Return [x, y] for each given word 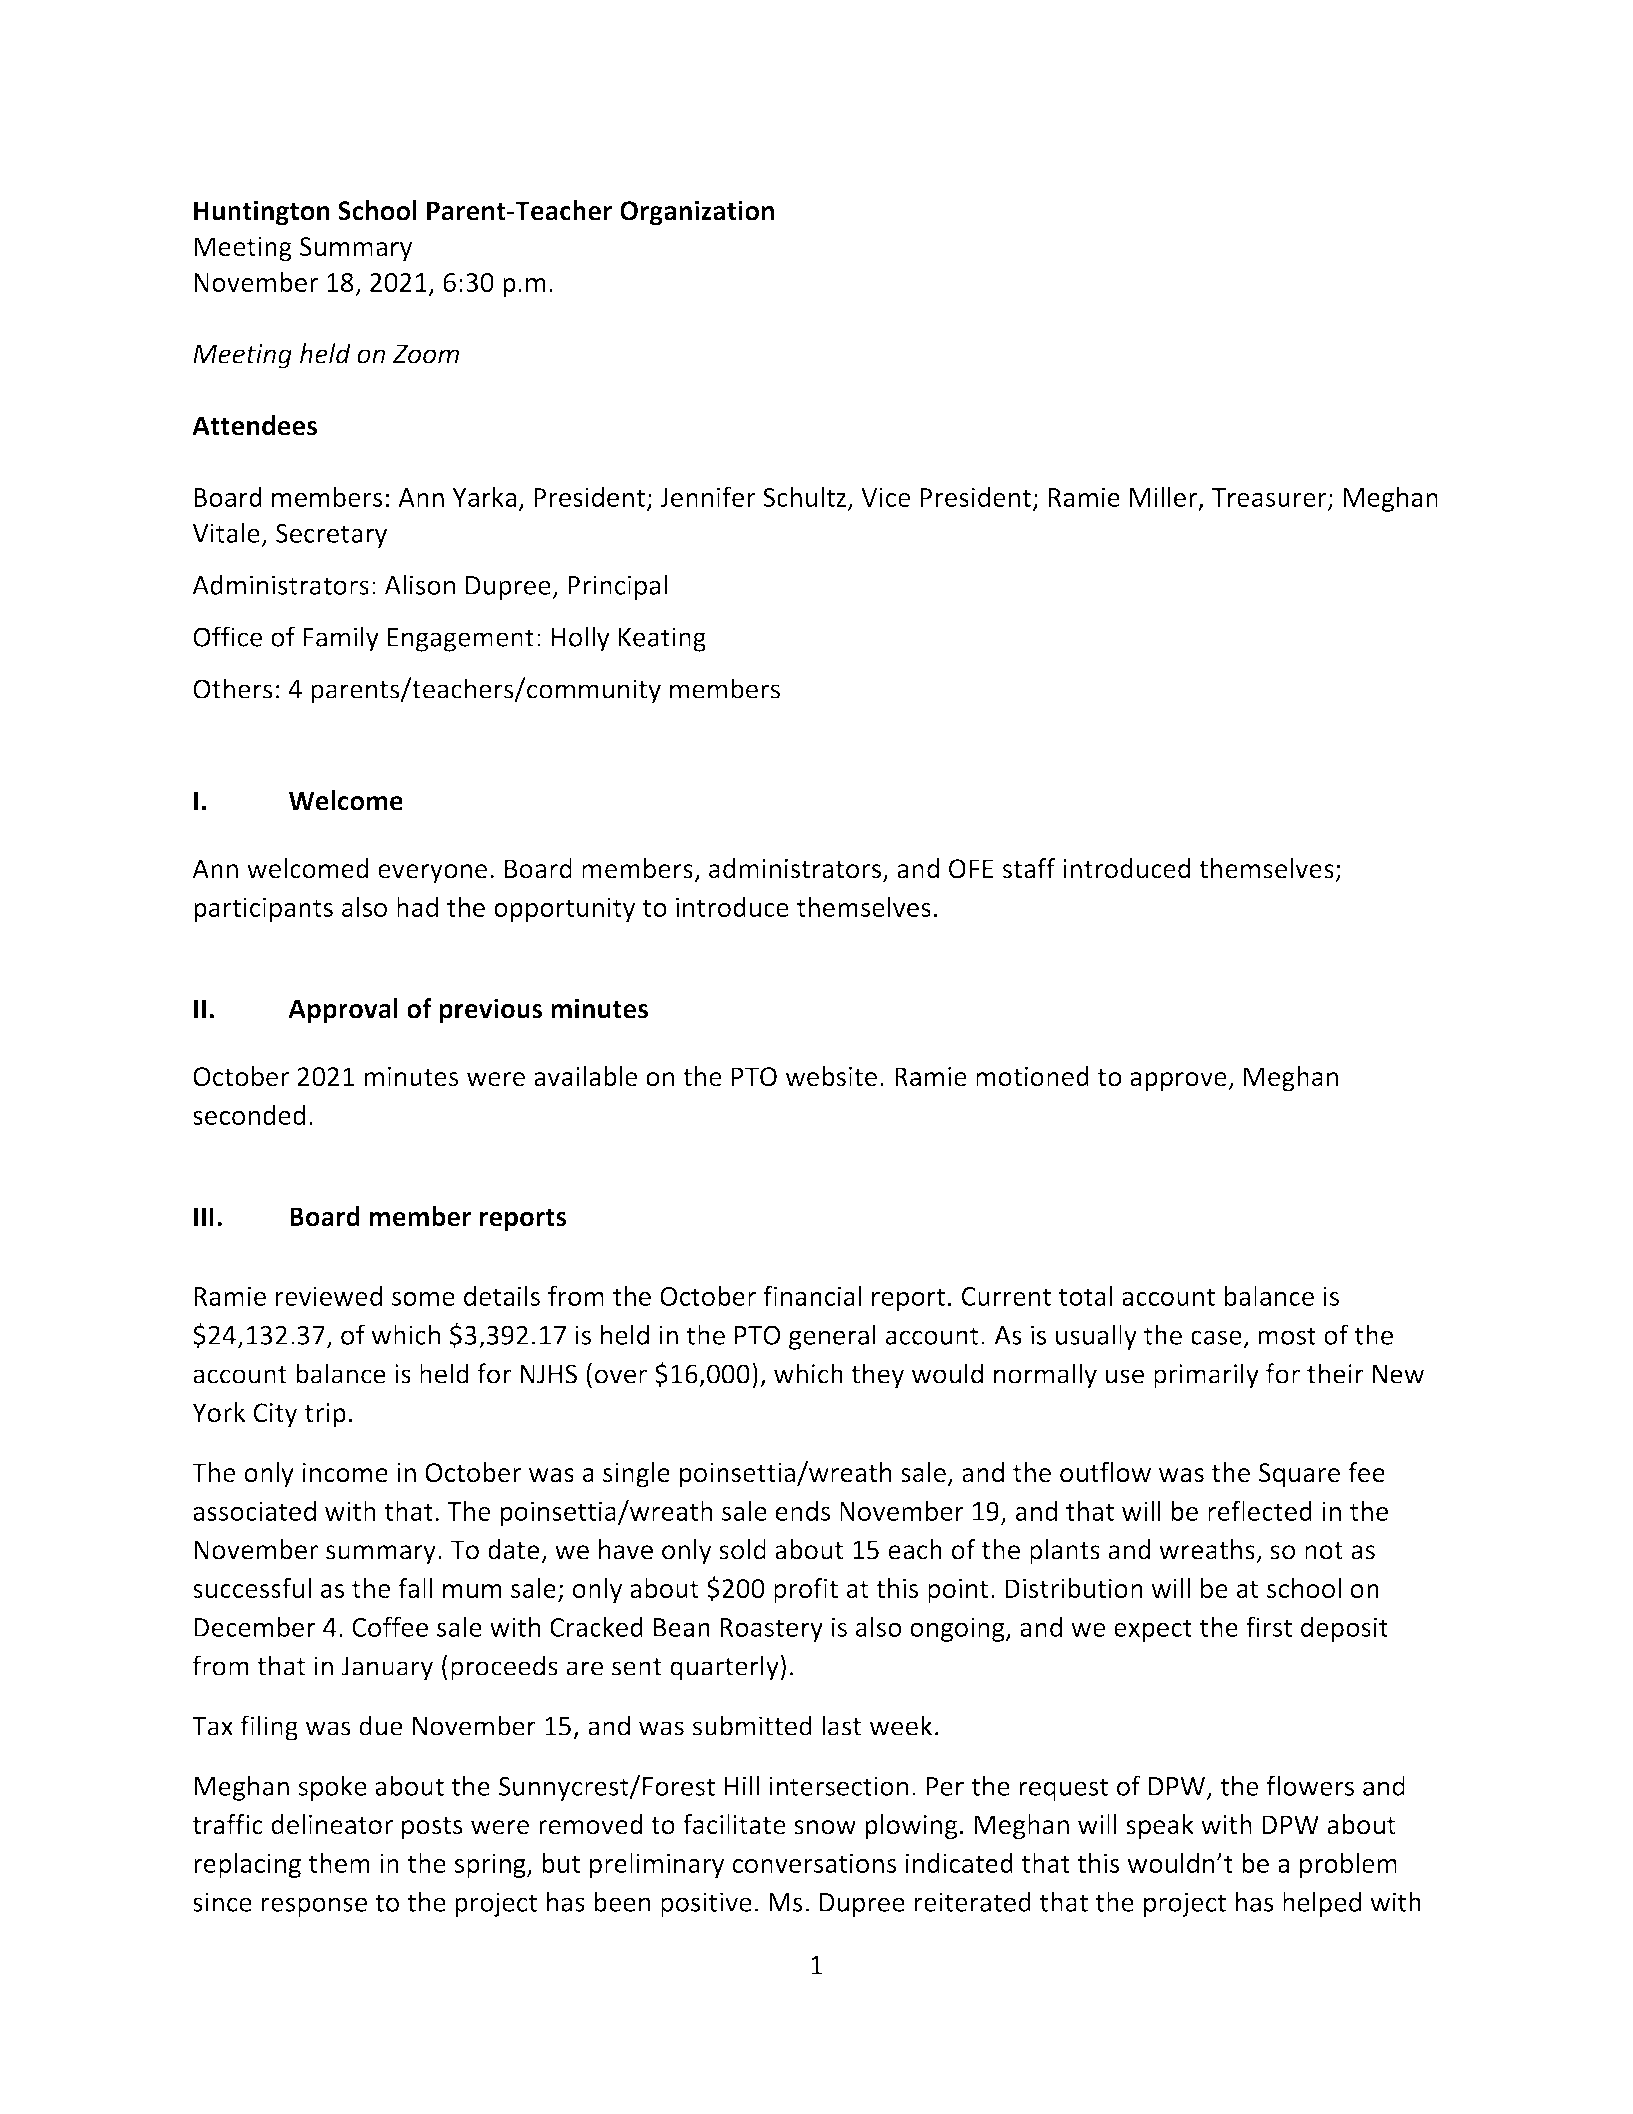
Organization [697, 213]
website [831, 1076]
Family [341, 639]
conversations [814, 1863]
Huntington [262, 213]
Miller [1165, 497]
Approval [343, 1011]
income [345, 1473]
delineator [332, 1824]
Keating [662, 639]
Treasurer [1270, 498]
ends [802, 1511]
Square [1299, 1475]
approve [1179, 1081]
